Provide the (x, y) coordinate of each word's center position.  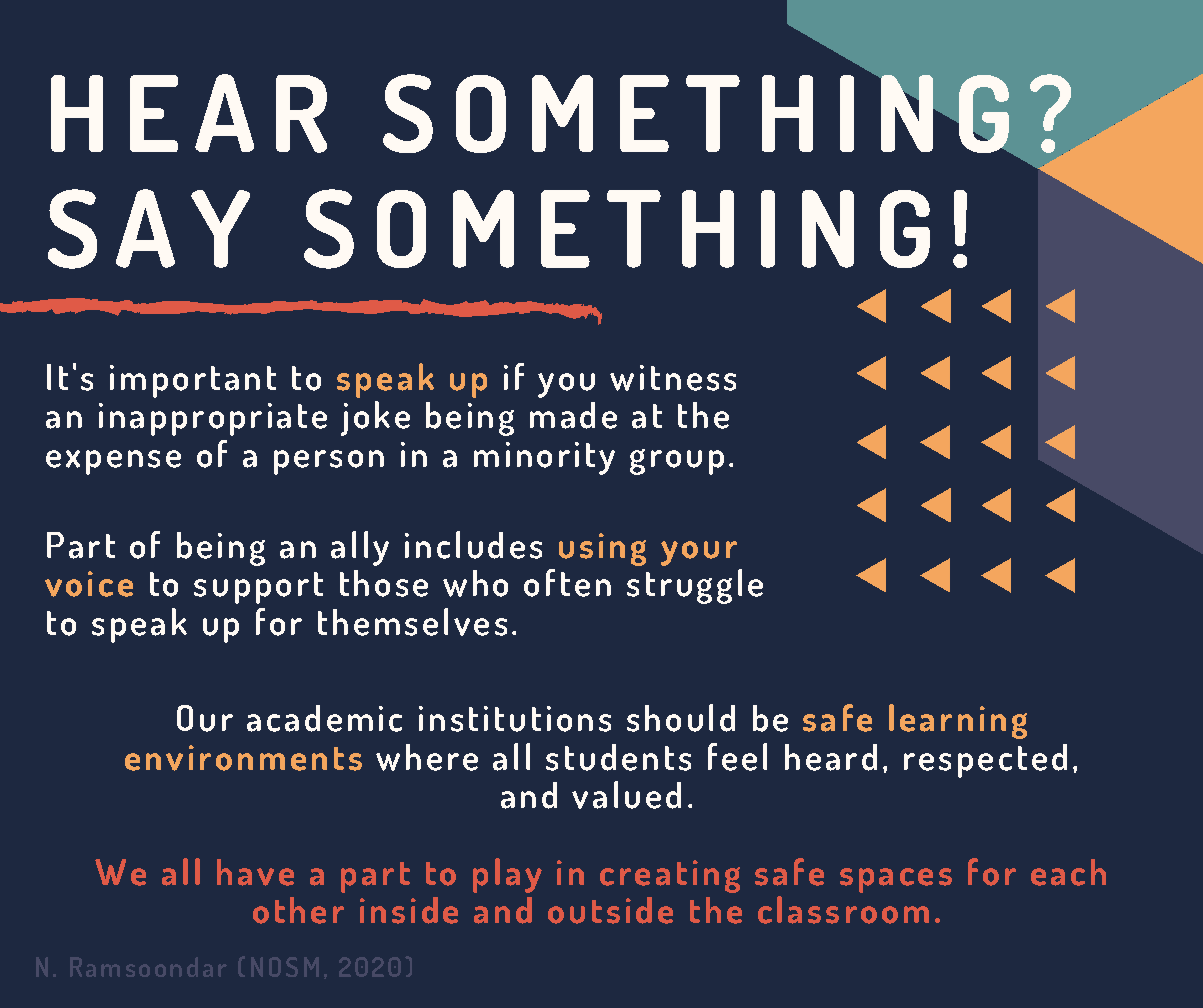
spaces (896, 880)
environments (243, 758)
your (699, 553)
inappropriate (213, 419)
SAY (149, 229)
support (258, 588)
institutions (515, 719)
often (567, 583)
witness (673, 378)
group (677, 462)
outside (610, 910)
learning (958, 721)
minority (544, 458)
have (255, 872)
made (573, 415)
